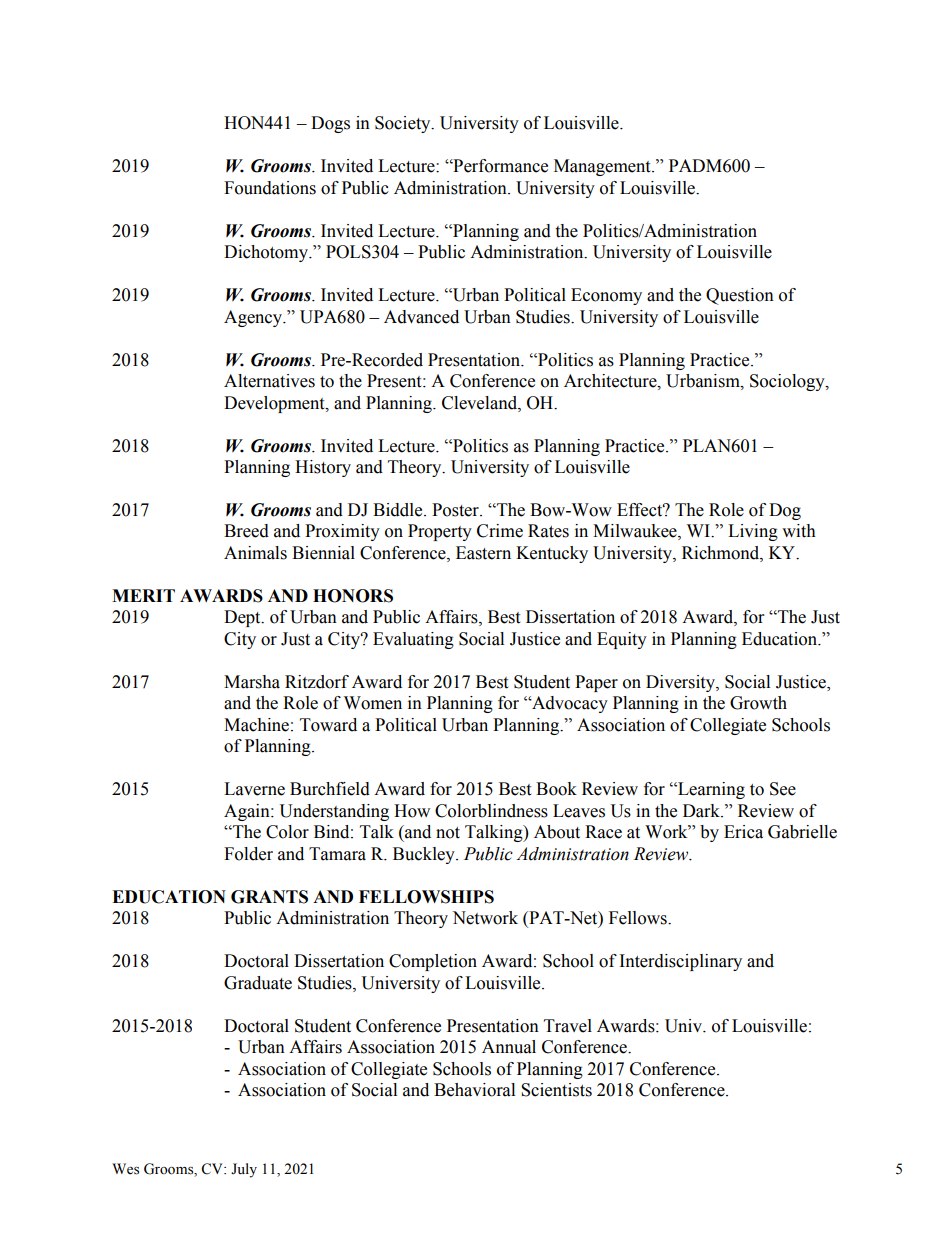 The image size is (952, 1233). I want to click on July, so click(244, 1170).
